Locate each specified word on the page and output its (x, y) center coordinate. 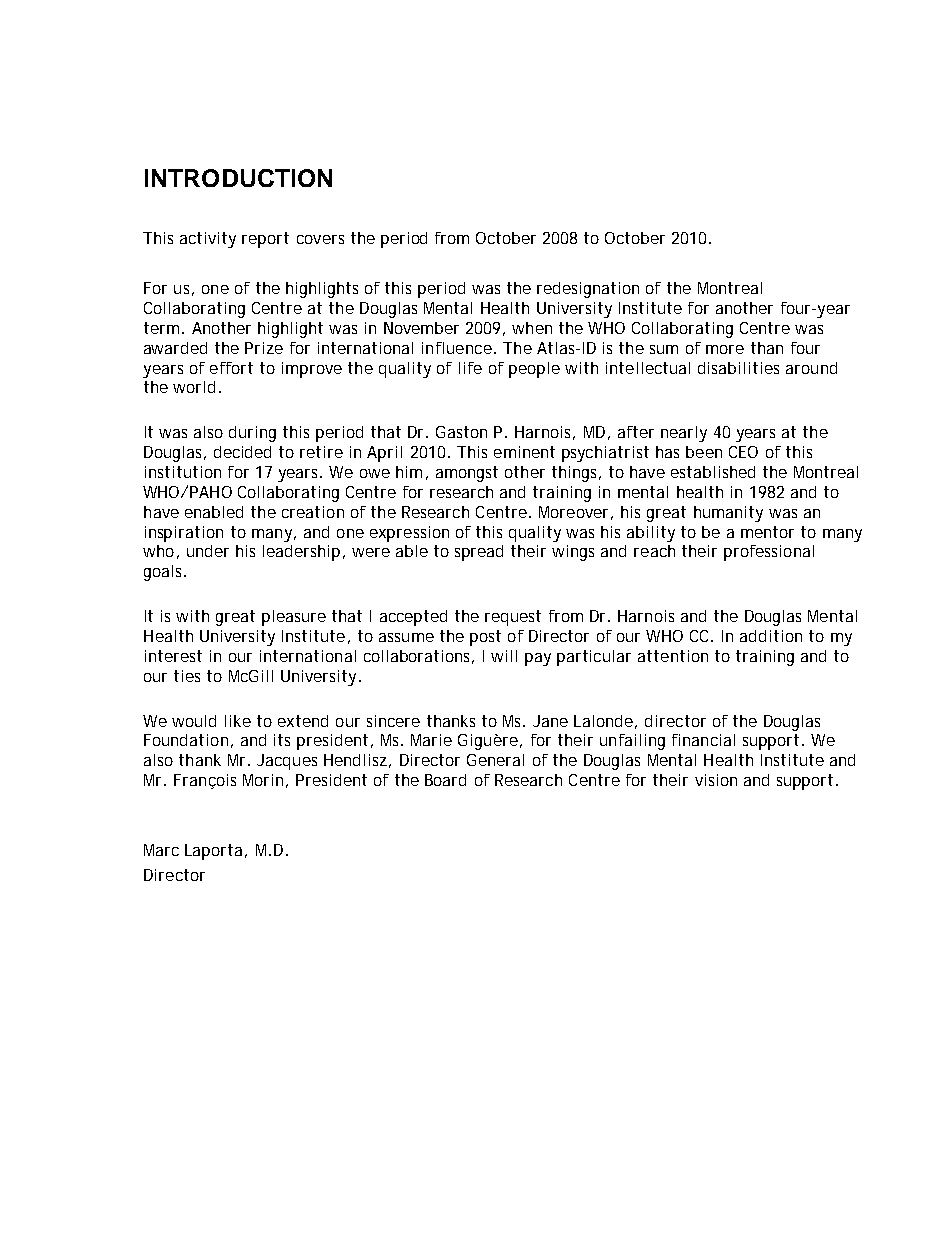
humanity (728, 514)
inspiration (184, 534)
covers (320, 239)
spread (479, 553)
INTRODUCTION (238, 178)
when (532, 328)
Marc (161, 850)
